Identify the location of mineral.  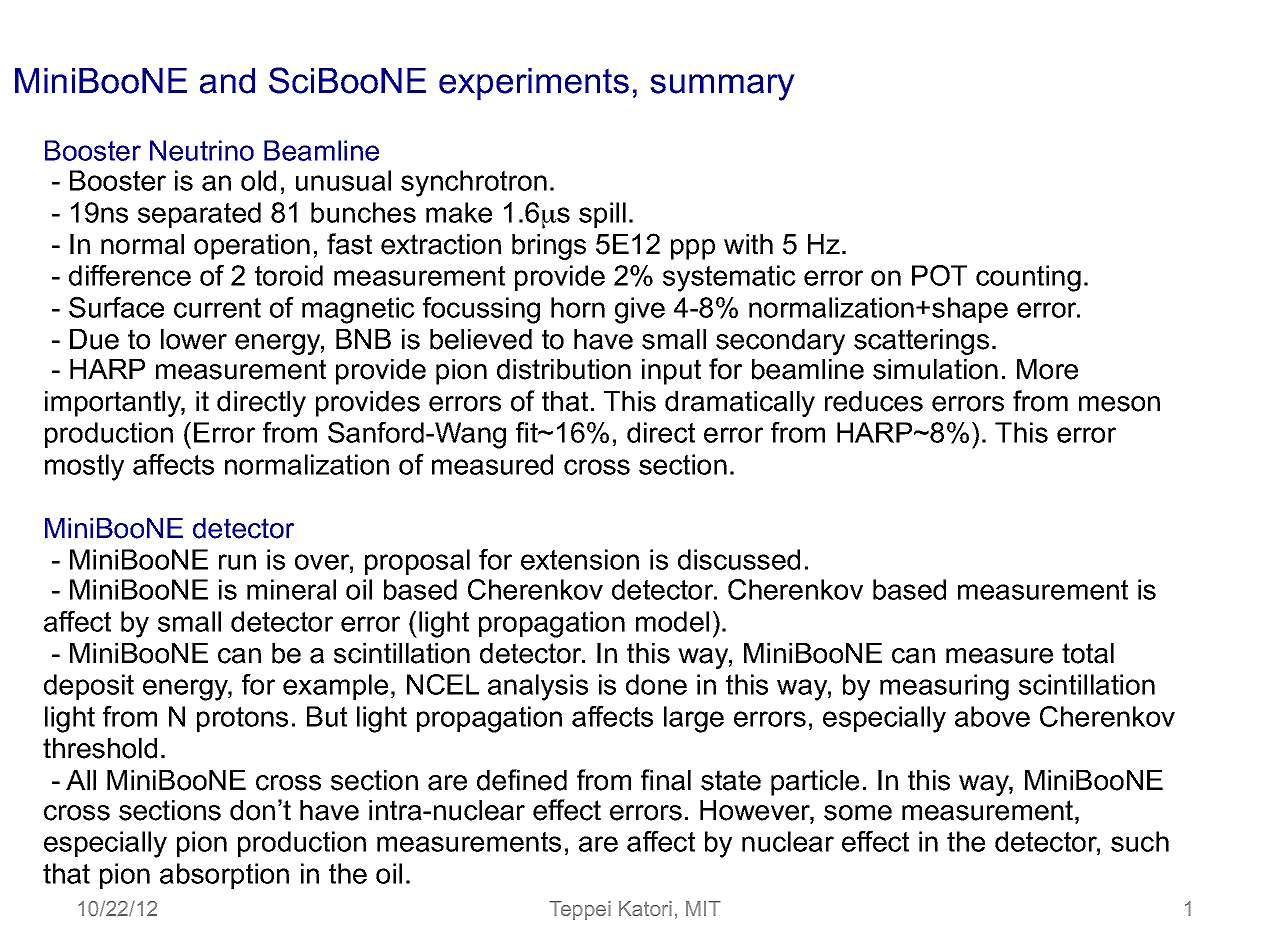
(291, 589).
